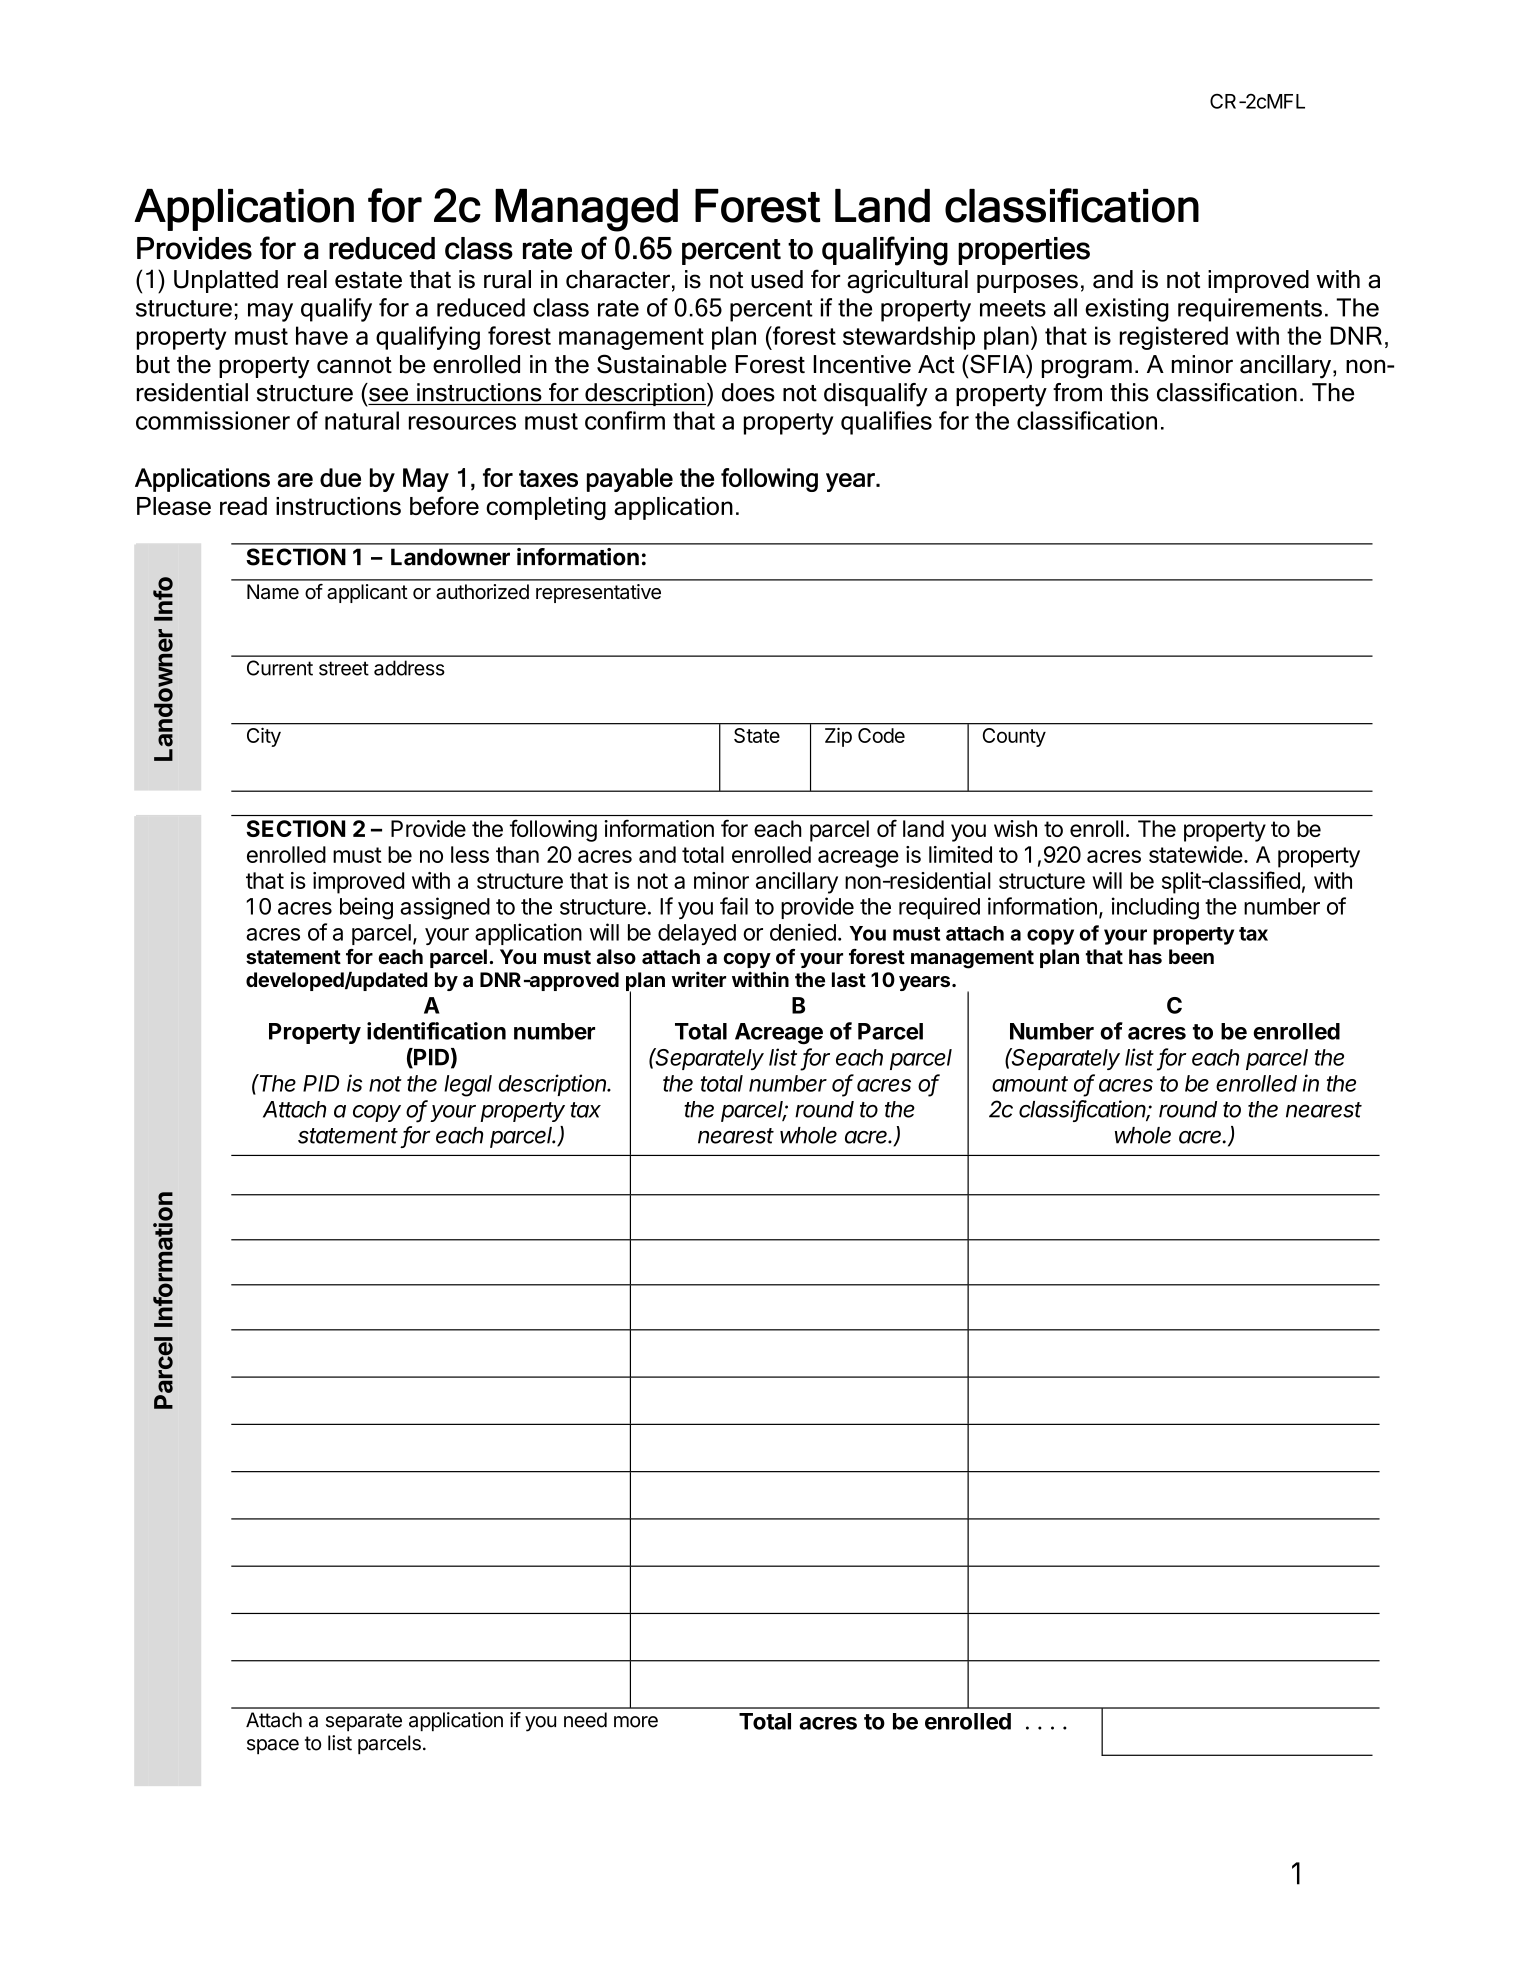  Describe the element at coordinates (307, 279) in the page. I see `real` at that location.
